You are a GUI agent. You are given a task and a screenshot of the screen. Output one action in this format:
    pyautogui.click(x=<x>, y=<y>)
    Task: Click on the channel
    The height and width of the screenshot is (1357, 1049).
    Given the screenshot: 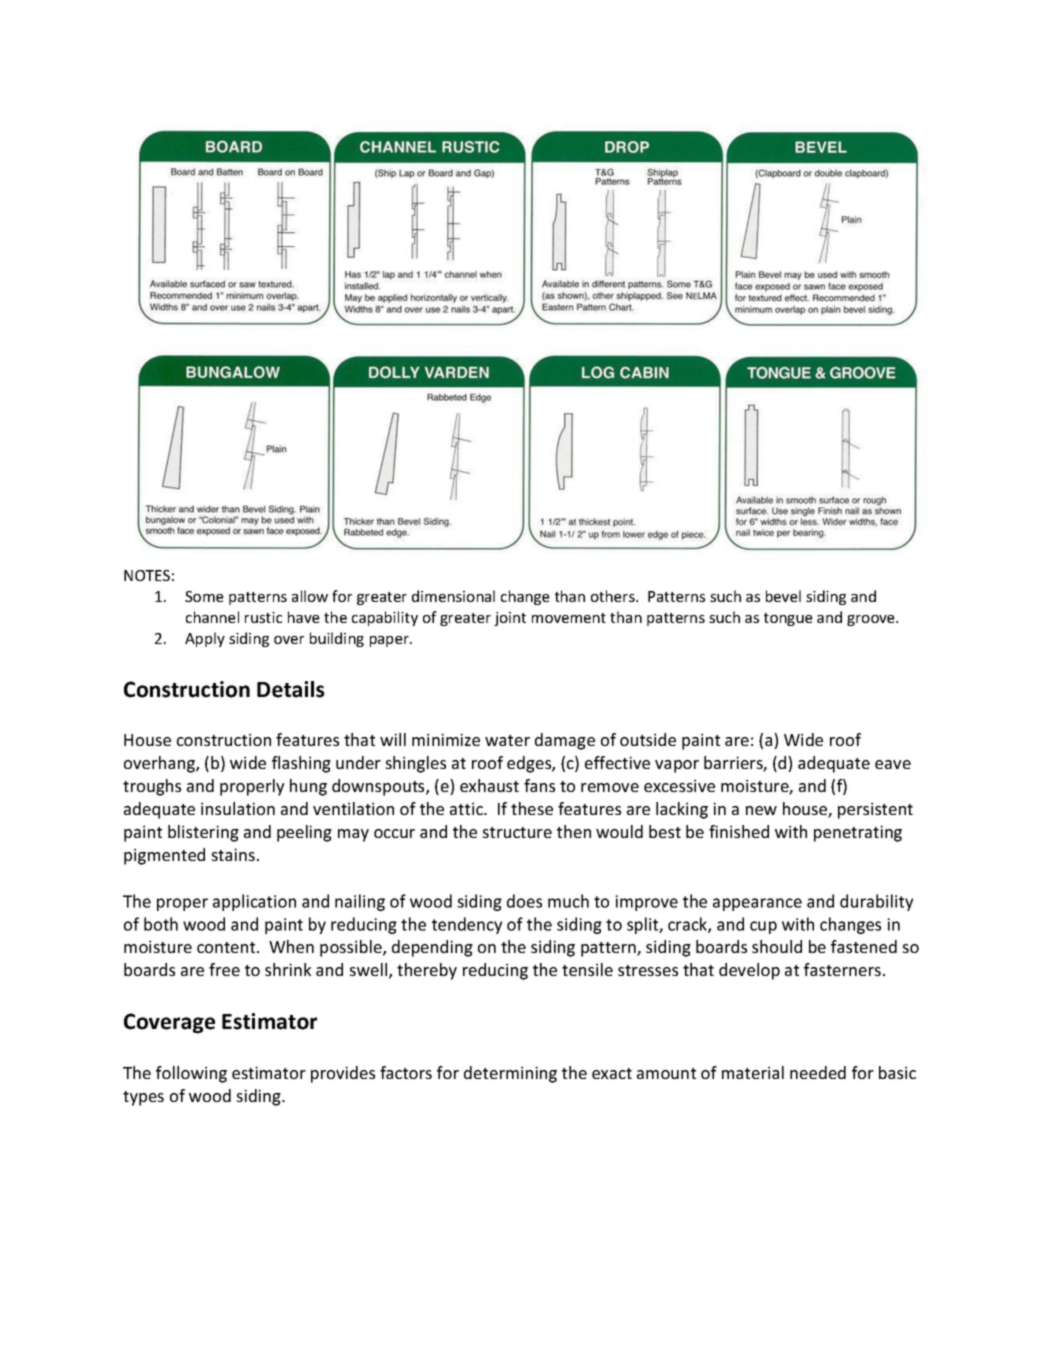 What is the action you would take?
    pyautogui.click(x=212, y=617)
